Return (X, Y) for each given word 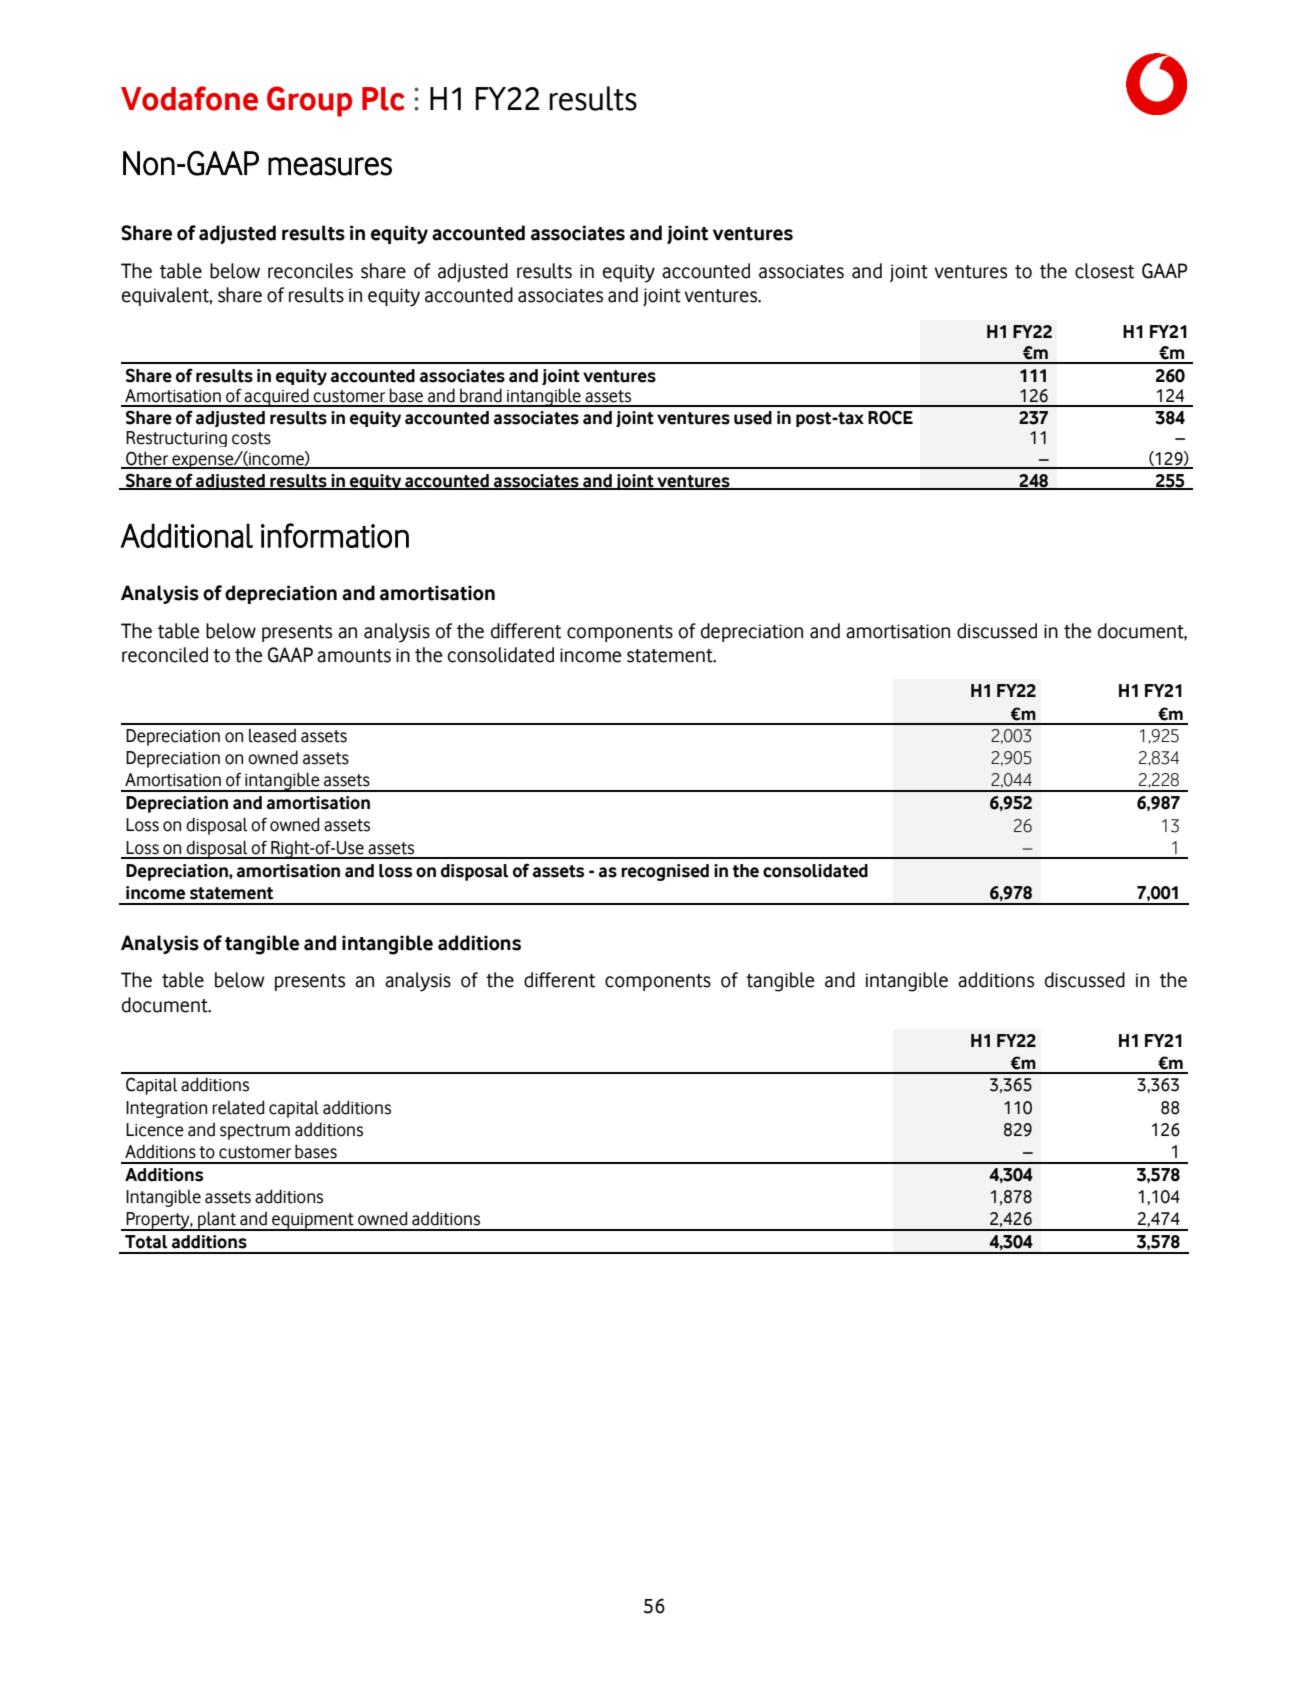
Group (309, 101)
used (753, 418)
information (335, 535)
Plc (383, 99)
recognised (665, 872)
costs (251, 438)
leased (272, 735)
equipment (313, 1222)
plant (217, 1221)
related (238, 1107)
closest (1104, 271)
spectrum (255, 1132)
